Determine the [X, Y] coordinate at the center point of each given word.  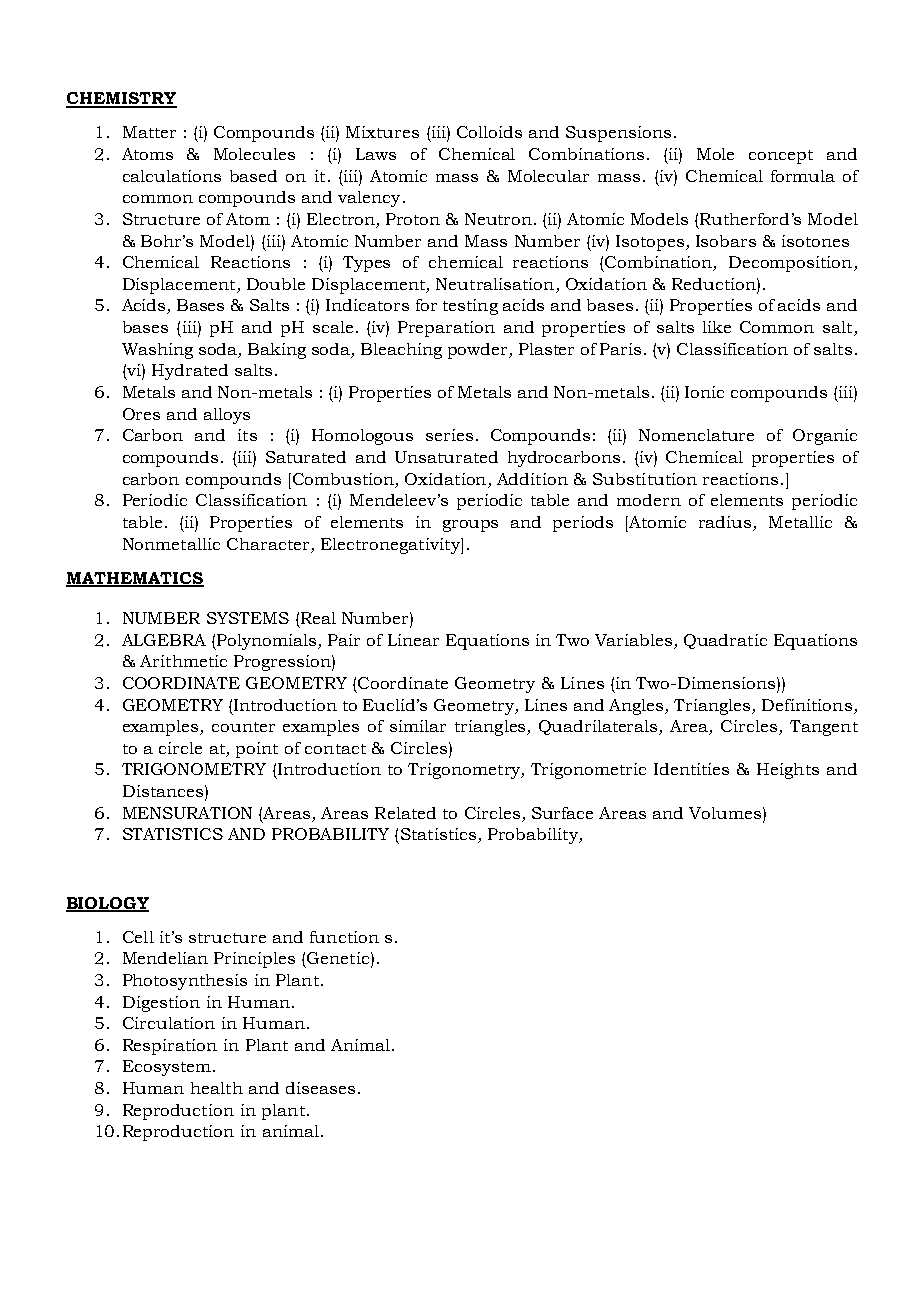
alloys [227, 416]
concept [781, 157]
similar [418, 726]
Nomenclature [696, 435]
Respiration [170, 1047]
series [449, 435]
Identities [691, 769]
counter [243, 727]
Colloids [489, 132]
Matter [149, 132]
